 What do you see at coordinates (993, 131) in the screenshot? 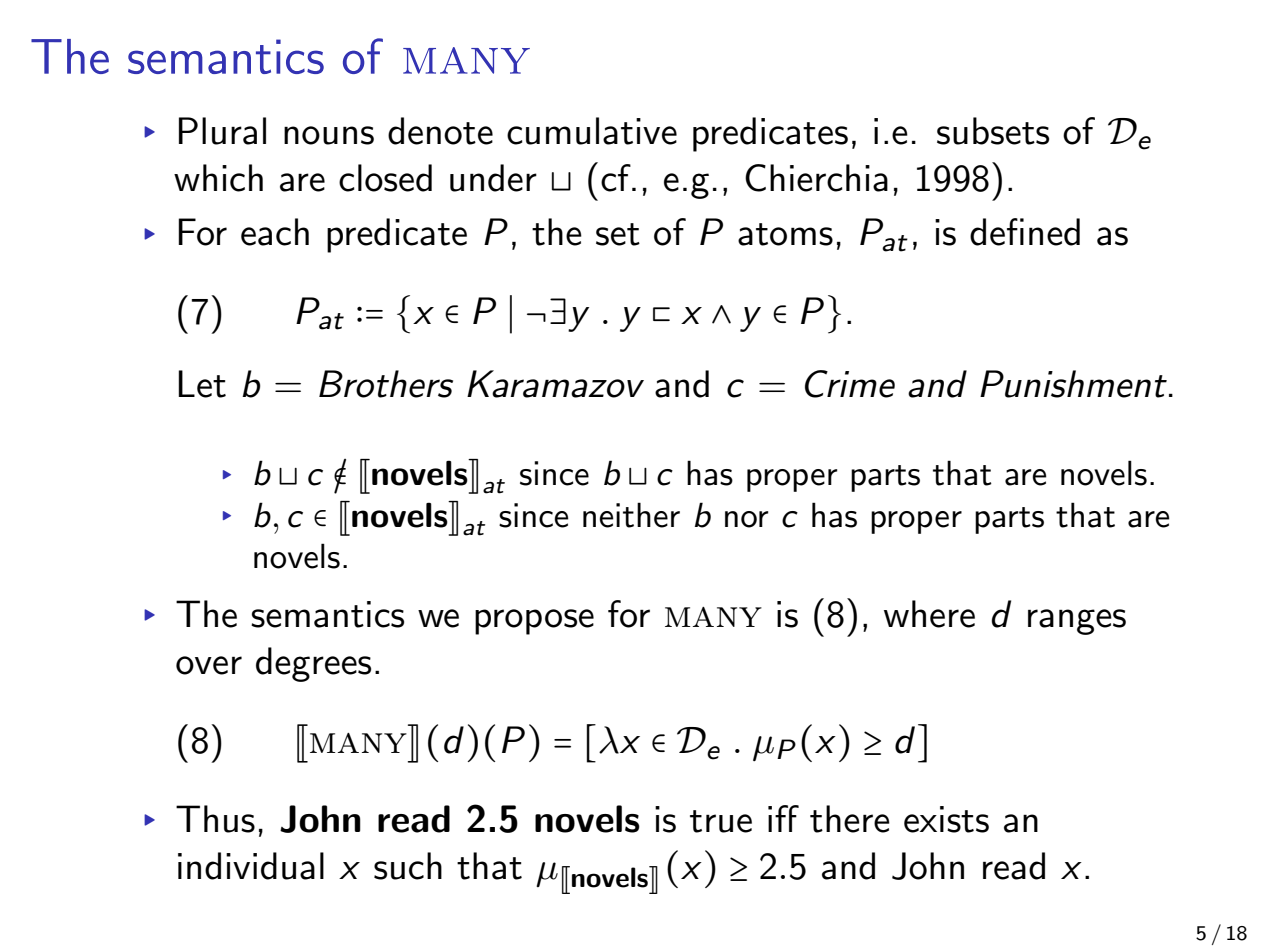
I see `subsets` at bounding box center [993, 131].
